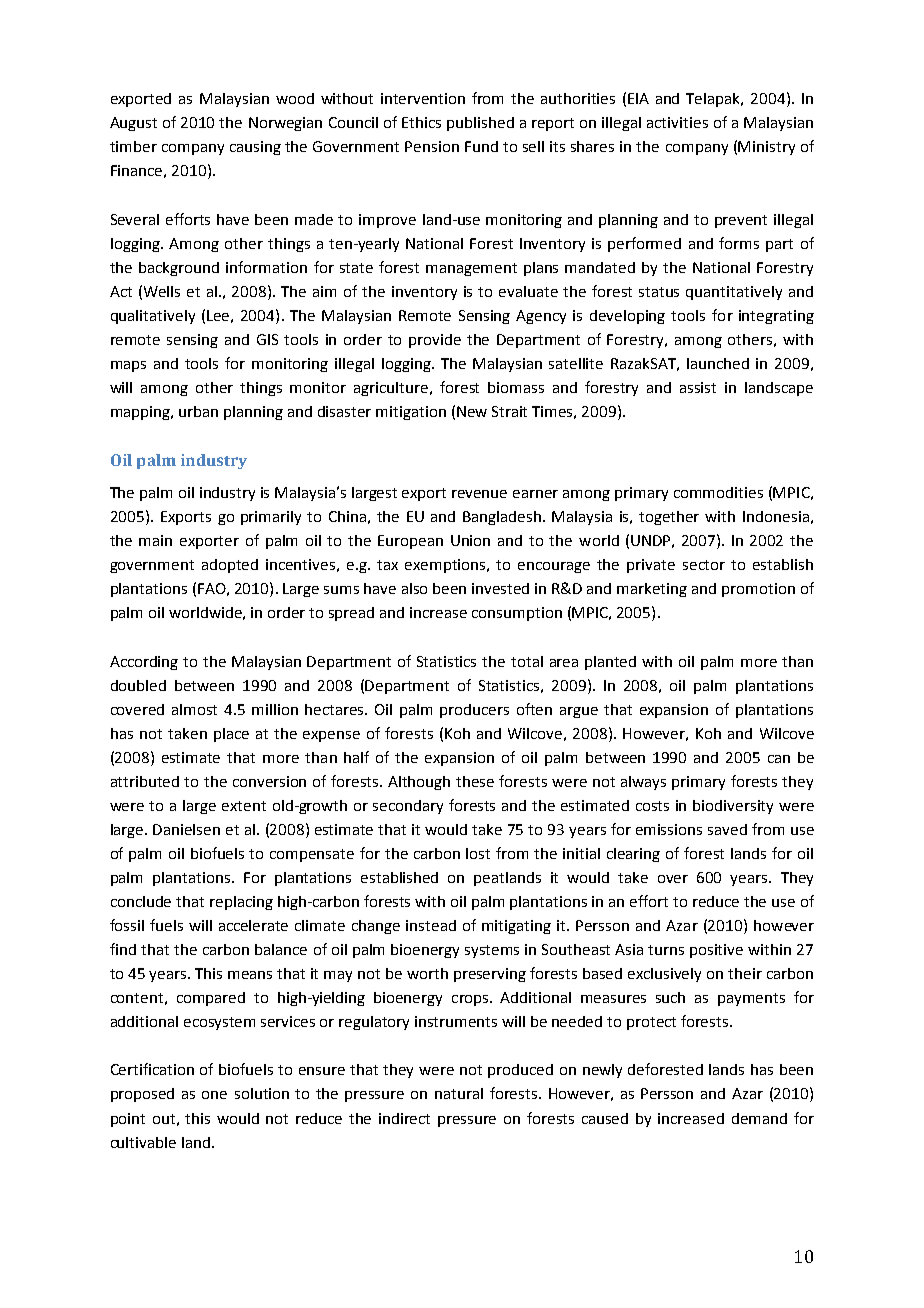 Image resolution: width=924 pixels, height=1308 pixels. Describe the element at coordinates (244, 806) in the screenshot. I see `extent` at that location.
